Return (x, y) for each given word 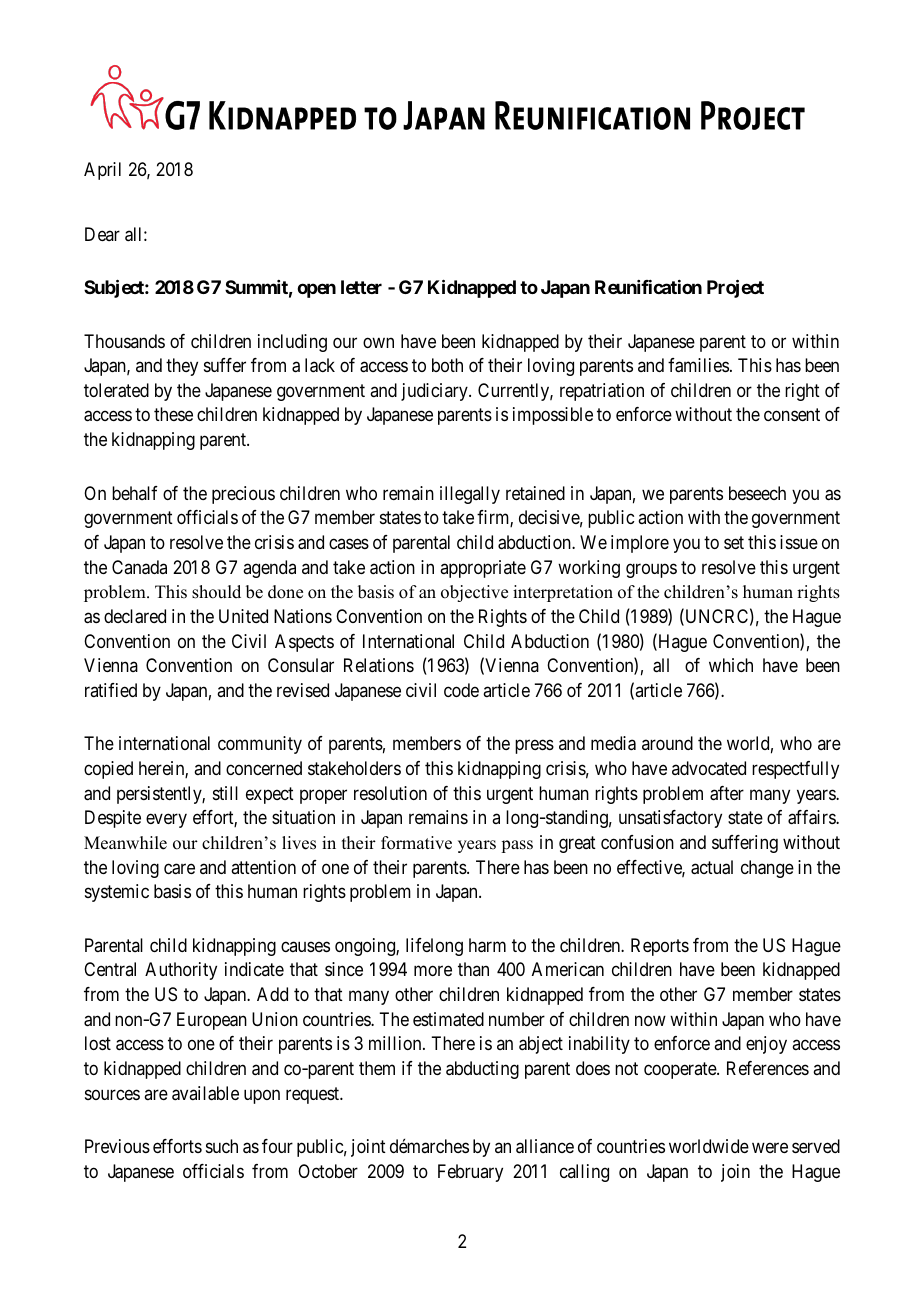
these (173, 414)
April (102, 171)
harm (487, 945)
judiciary (435, 392)
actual (712, 867)
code (461, 690)
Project (735, 288)
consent (792, 415)
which (731, 665)
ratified (111, 690)
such (222, 1146)
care (179, 869)
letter (361, 287)
